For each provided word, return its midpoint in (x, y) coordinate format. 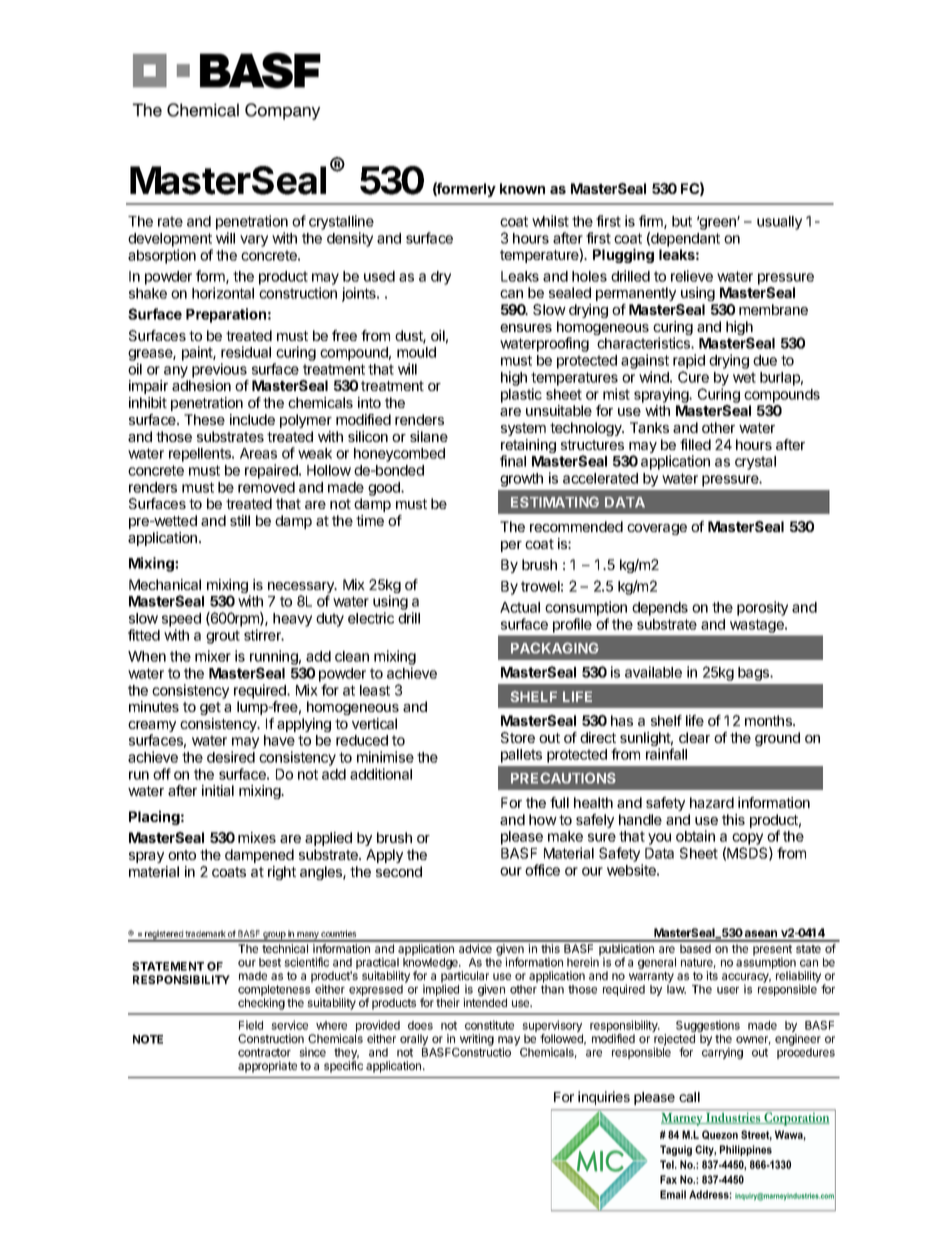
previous (219, 370)
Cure (693, 377)
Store (518, 737)
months (769, 720)
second (399, 871)
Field (251, 1025)
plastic (521, 395)
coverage (657, 529)
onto (182, 855)
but (682, 221)
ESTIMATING (555, 502)
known (522, 188)
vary (254, 241)
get (210, 708)
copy (747, 839)
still (240, 520)
